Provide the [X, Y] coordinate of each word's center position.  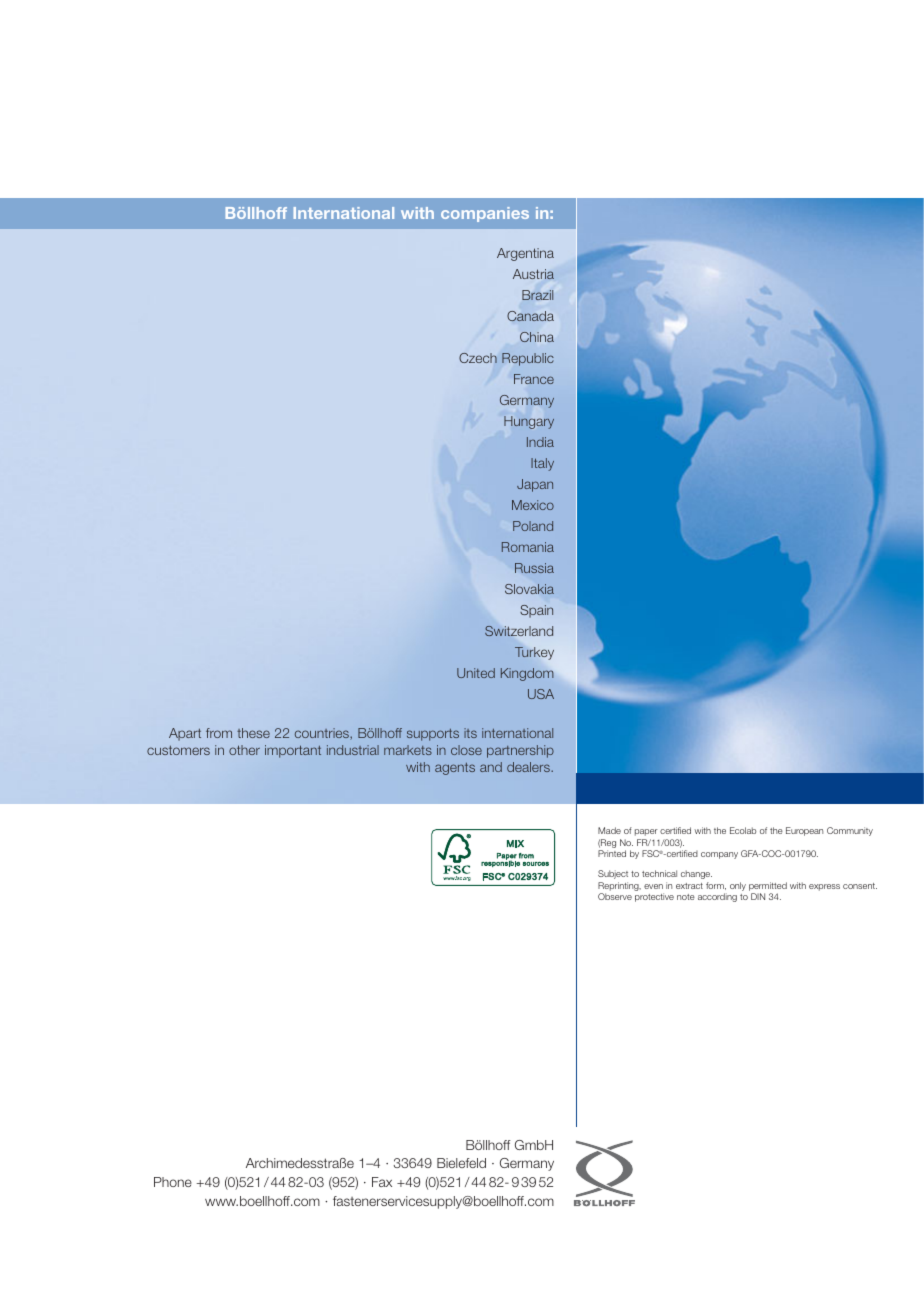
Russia [534, 568]
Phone [173, 1182]
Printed [612, 853]
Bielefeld [461, 1163]
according [717, 897]
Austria [533, 274]
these [253, 733]
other [244, 750]
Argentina [525, 254]
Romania [528, 547]
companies [485, 214]
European [804, 831]
